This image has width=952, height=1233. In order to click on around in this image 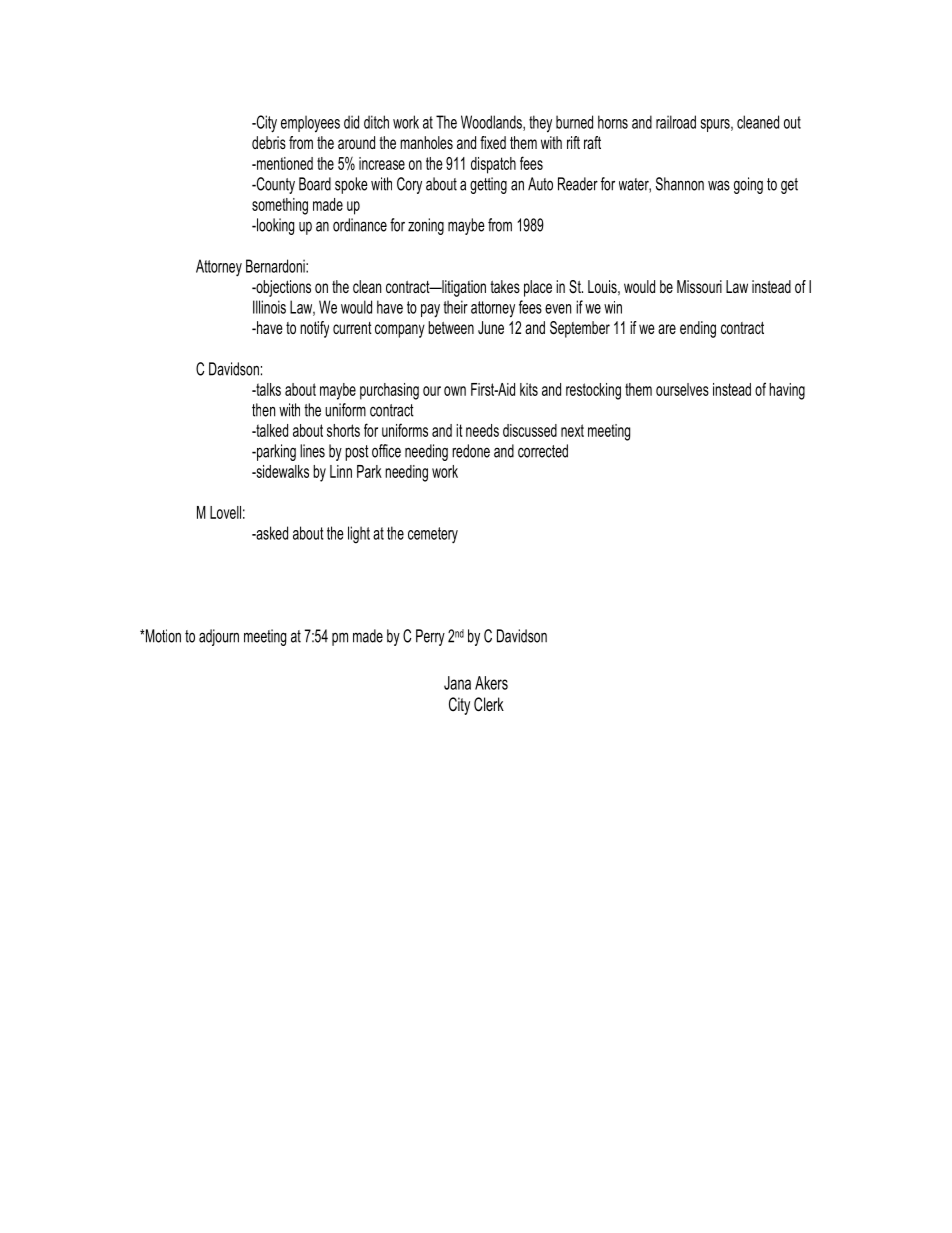, I will do `click(356, 142)`.
